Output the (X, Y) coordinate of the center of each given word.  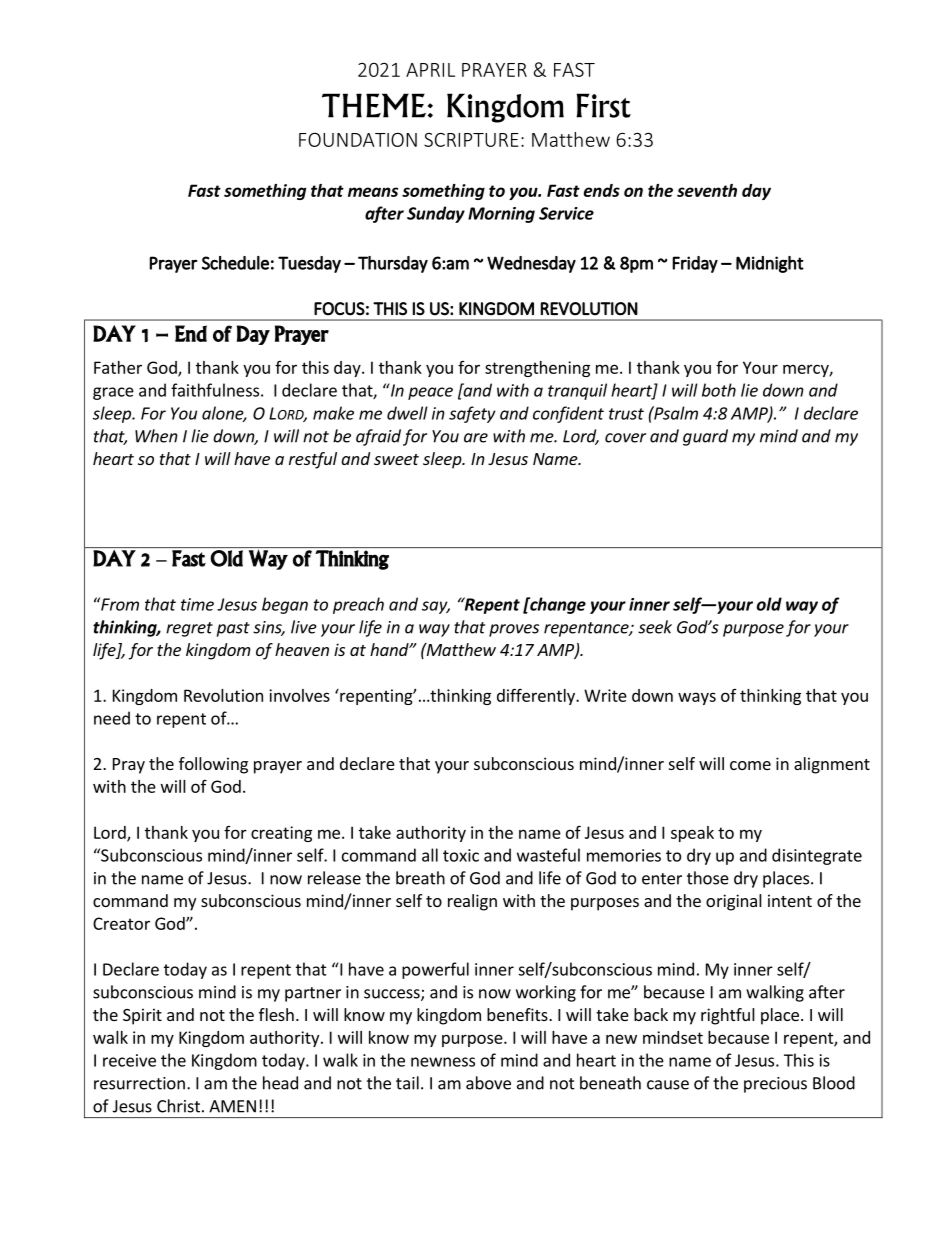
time (197, 604)
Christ (178, 1106)
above (488, 1083)
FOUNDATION (358, 140)
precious (775, 1085)
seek (655, 627)
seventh (707, 190)
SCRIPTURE (471, 140)
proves (514, 630)
